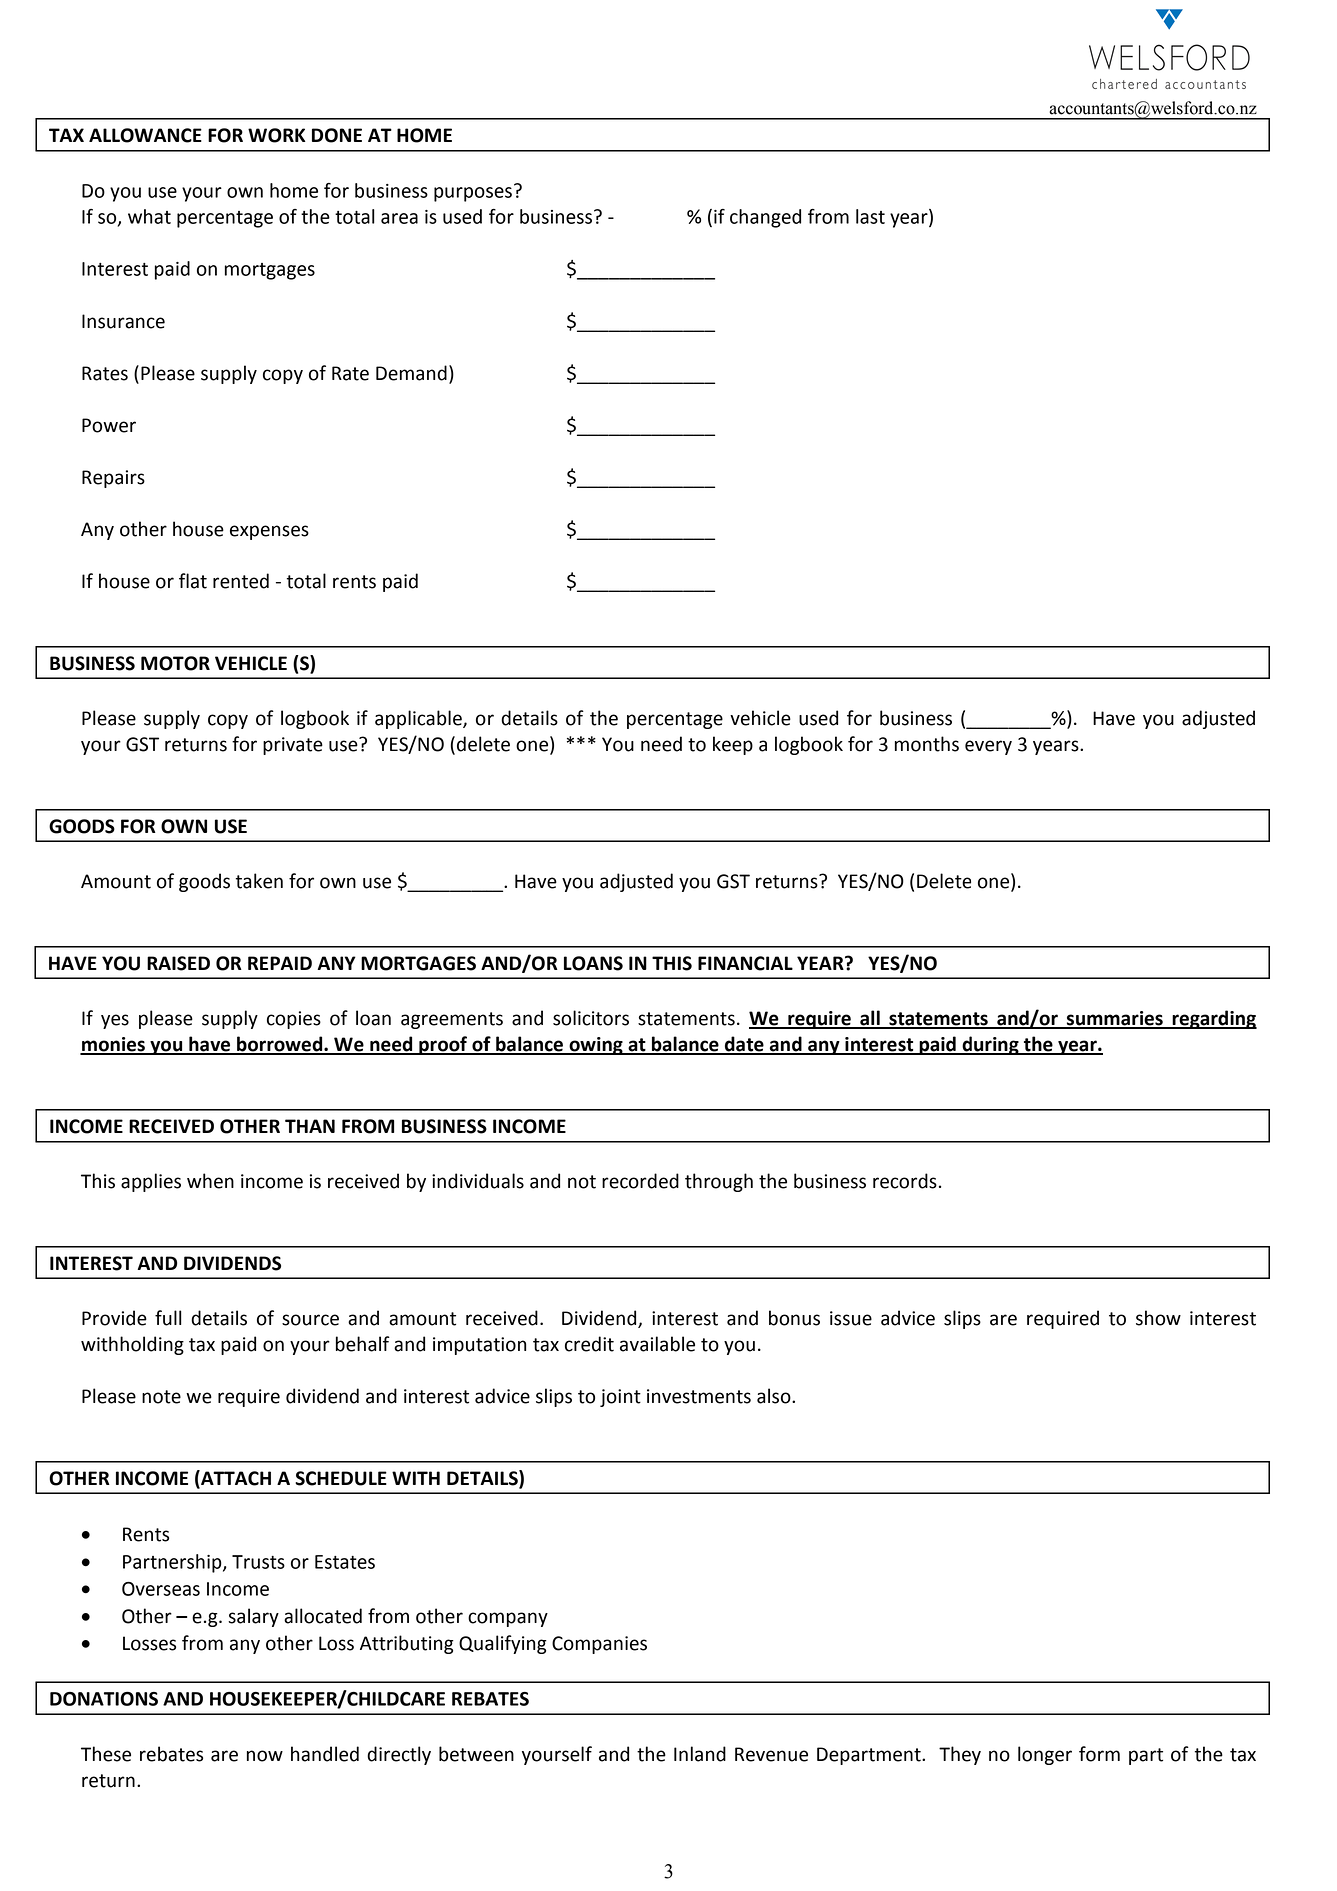  Describe the element at coordinates (337, 135) in the screenshot. I see `DONE` at that location.
